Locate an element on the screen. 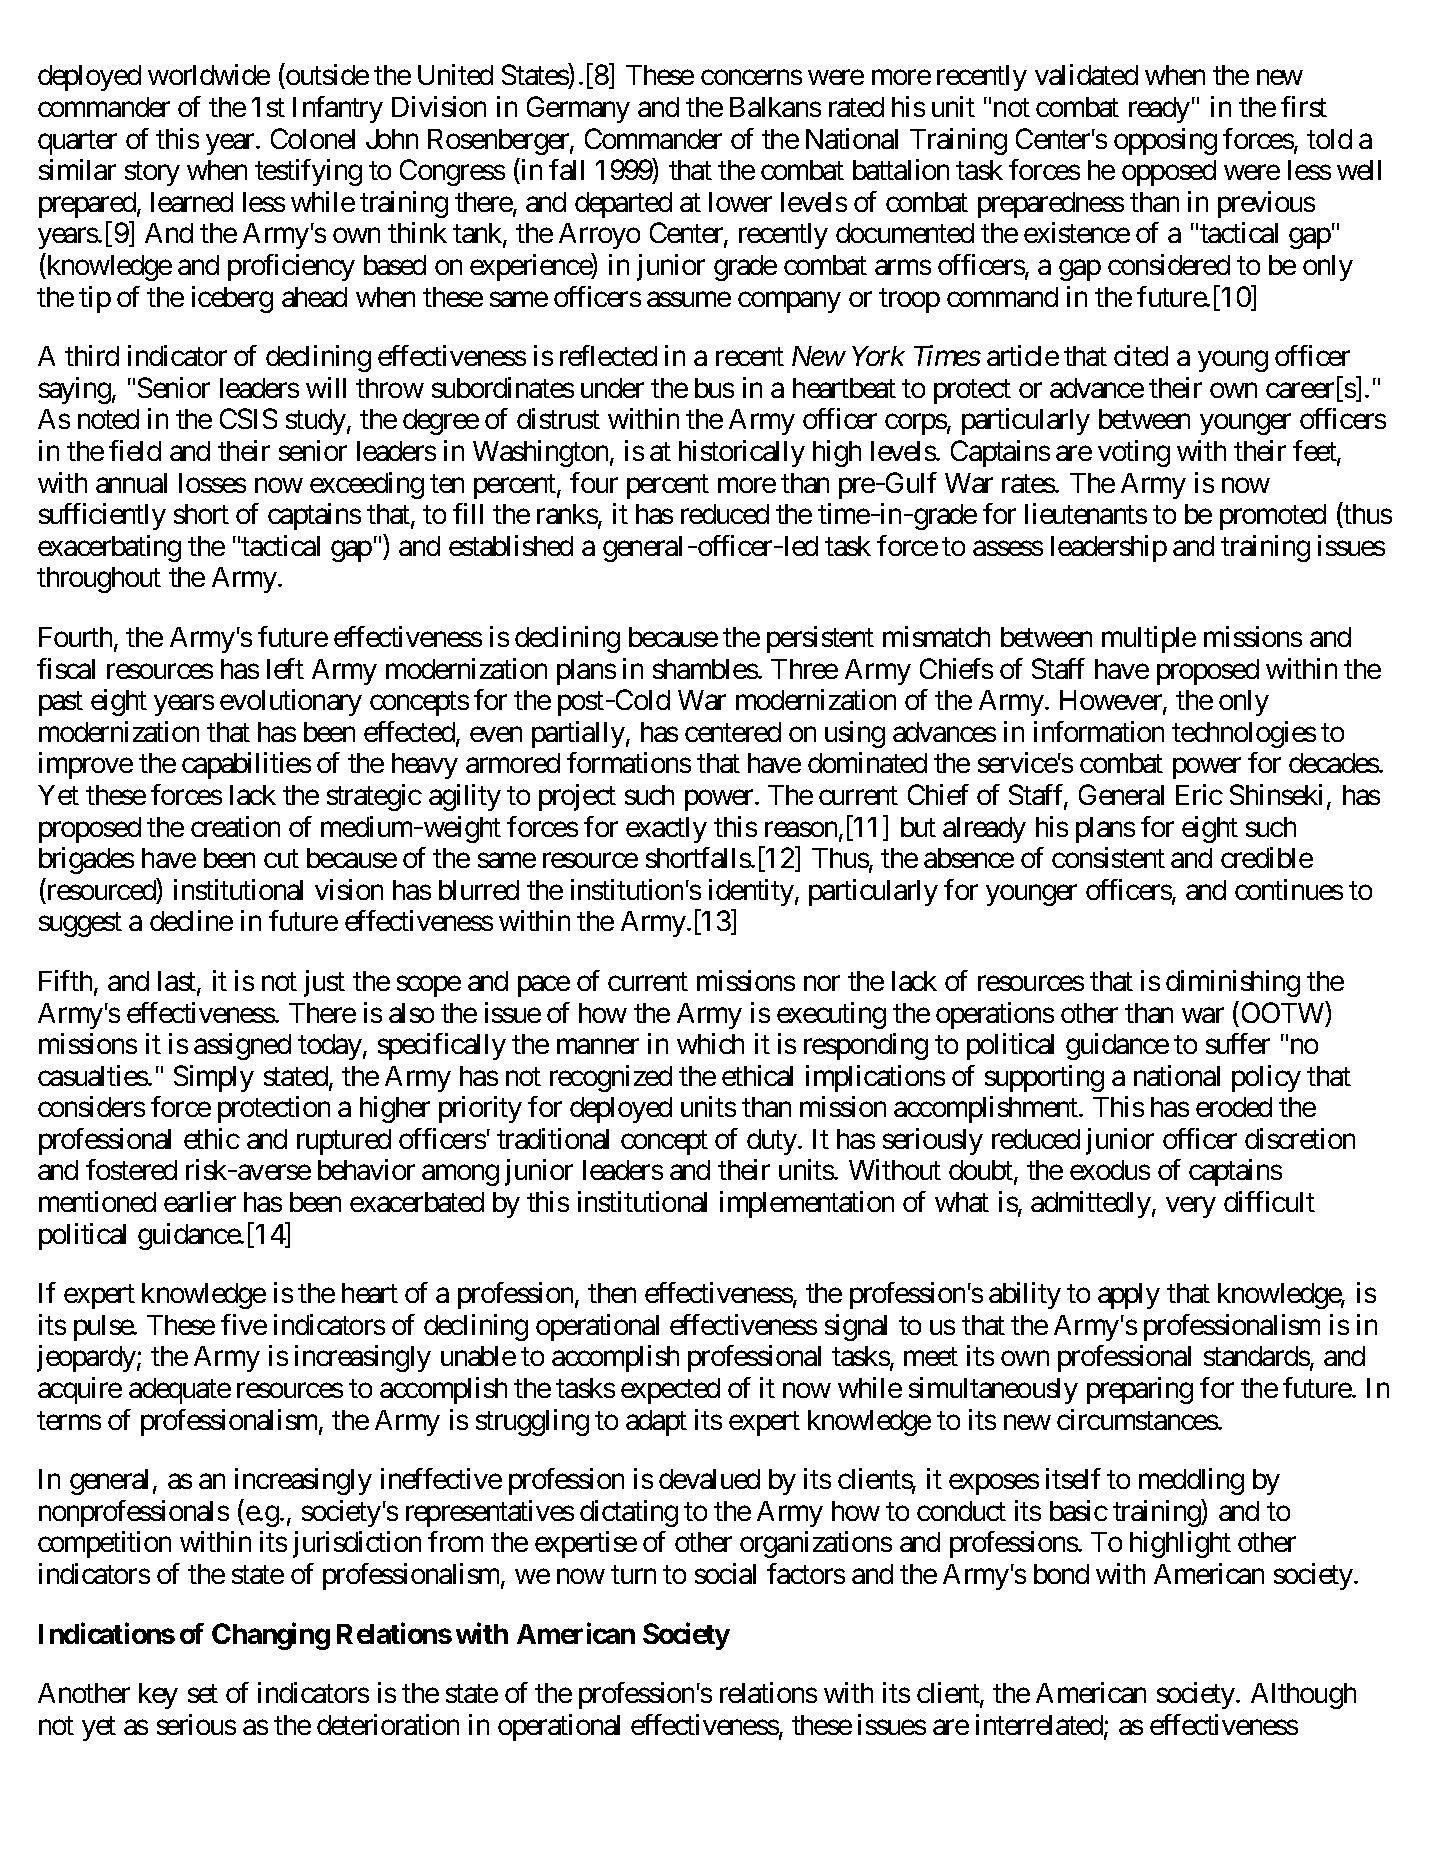  lower is located at coordinates (740, 202).
